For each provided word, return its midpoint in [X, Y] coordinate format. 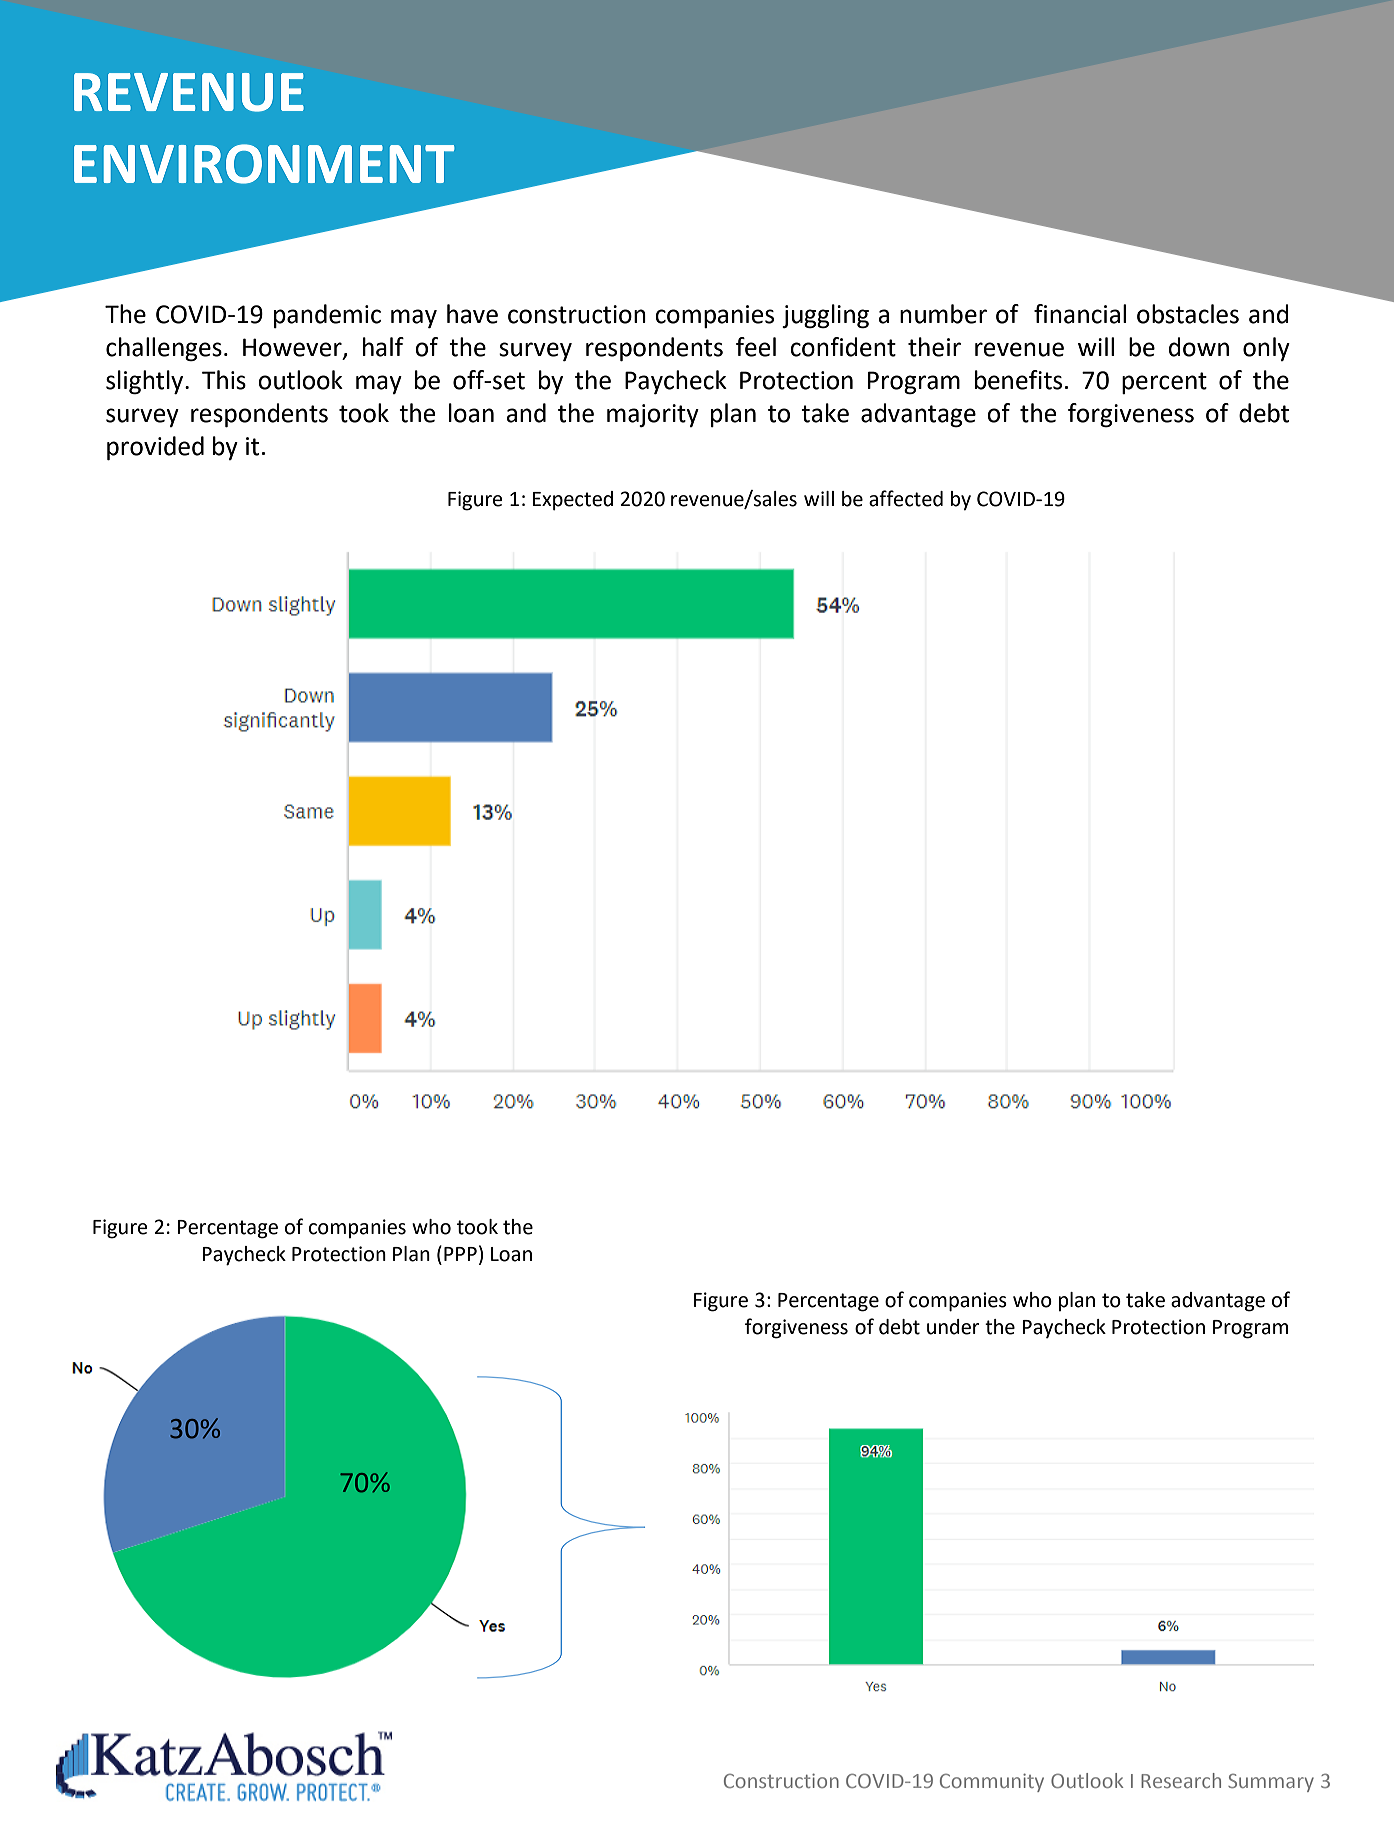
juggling [825, 316]
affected [906, 498]
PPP [460, 1254]
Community [992, 1783]
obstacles [1188, 314]
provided [155, 448]
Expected [572, 501]
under [953, 1327]
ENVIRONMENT [264, 164]
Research [1181, 1780]
